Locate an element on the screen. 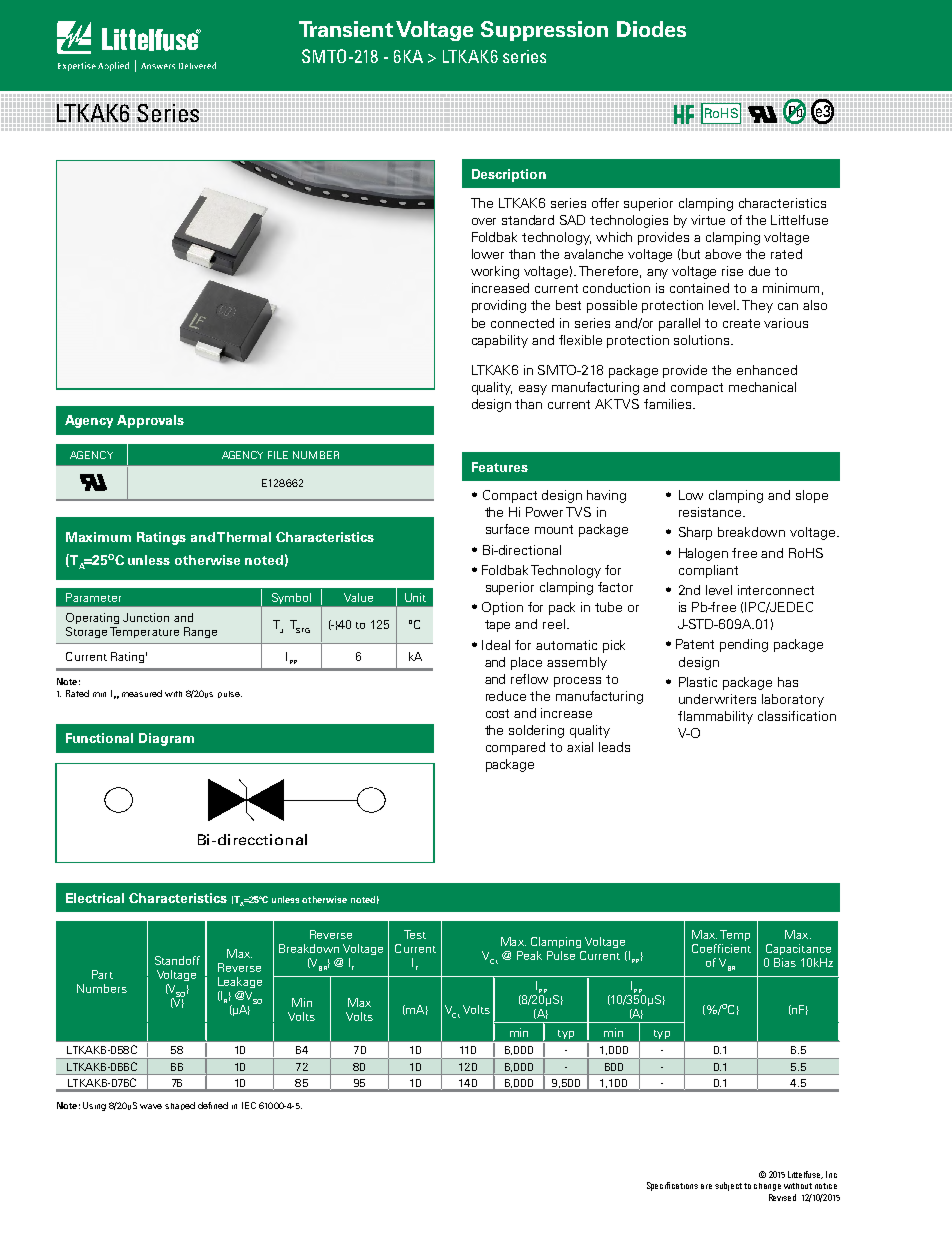  capability is located at coordinates (500, 341).
